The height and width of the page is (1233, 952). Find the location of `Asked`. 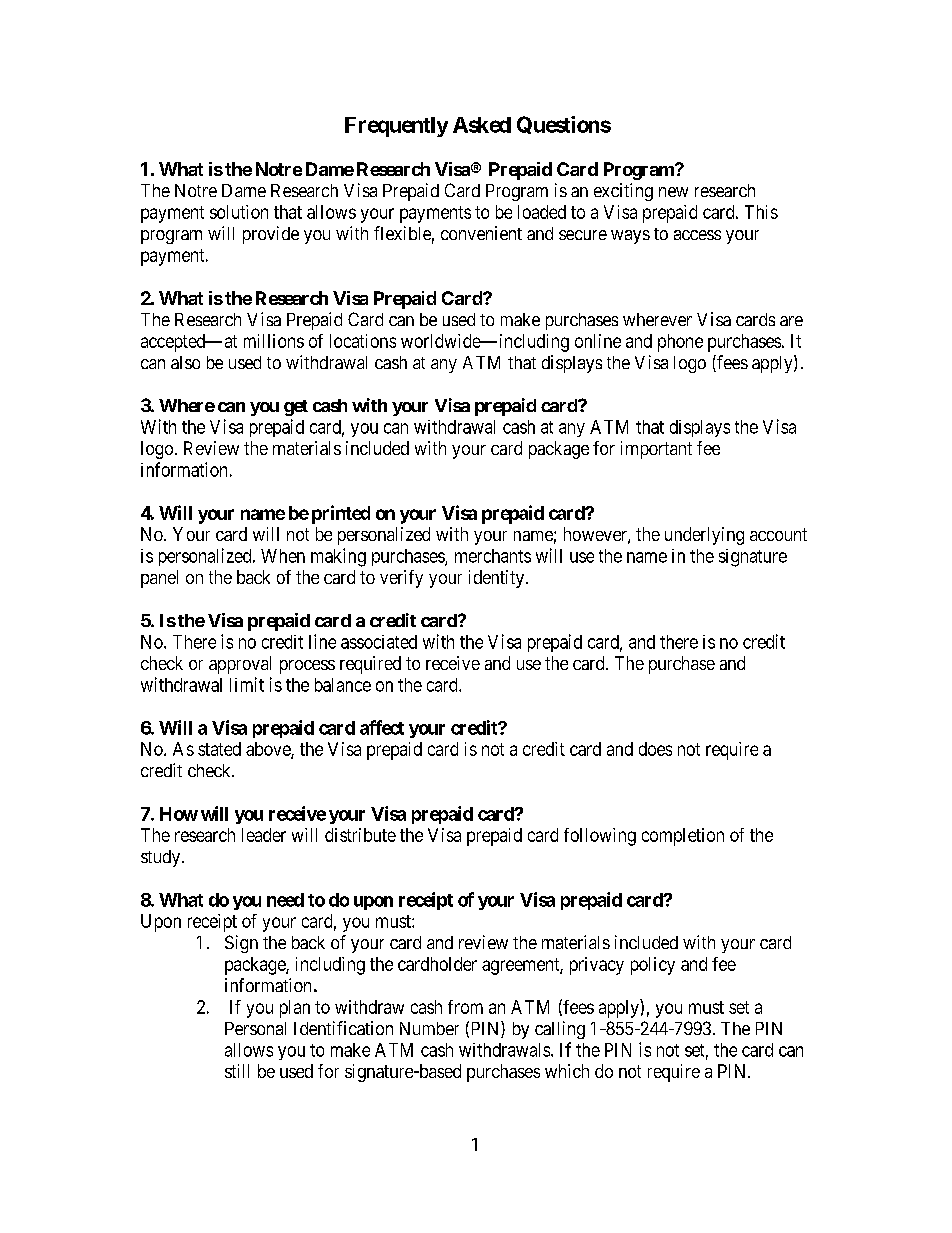

Asked is located at coordinates (482, 125).
